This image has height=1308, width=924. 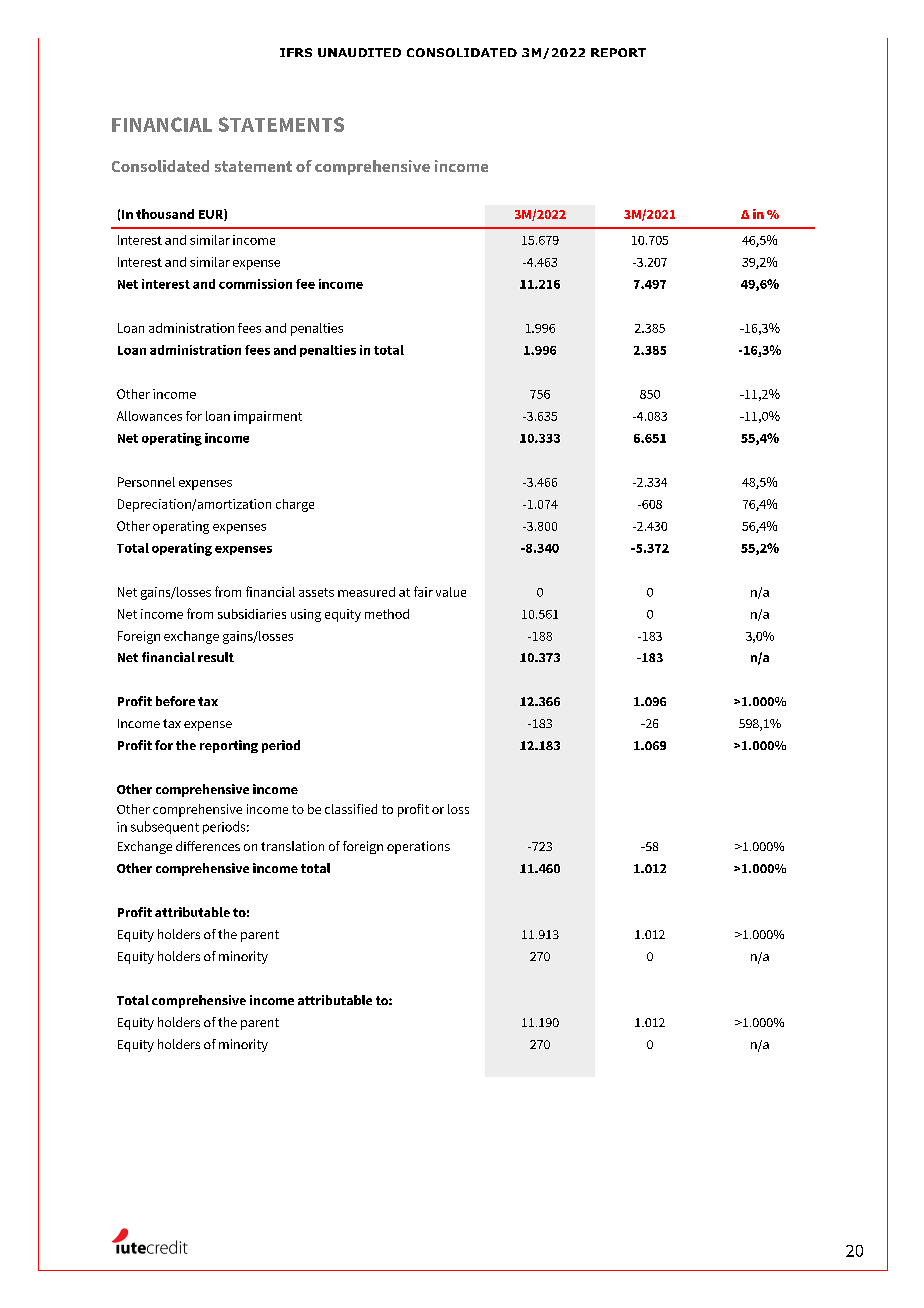 What do you see at coordinates (165, 827) in the image?
I see `subsequent` at bounding box center [165, 827].
